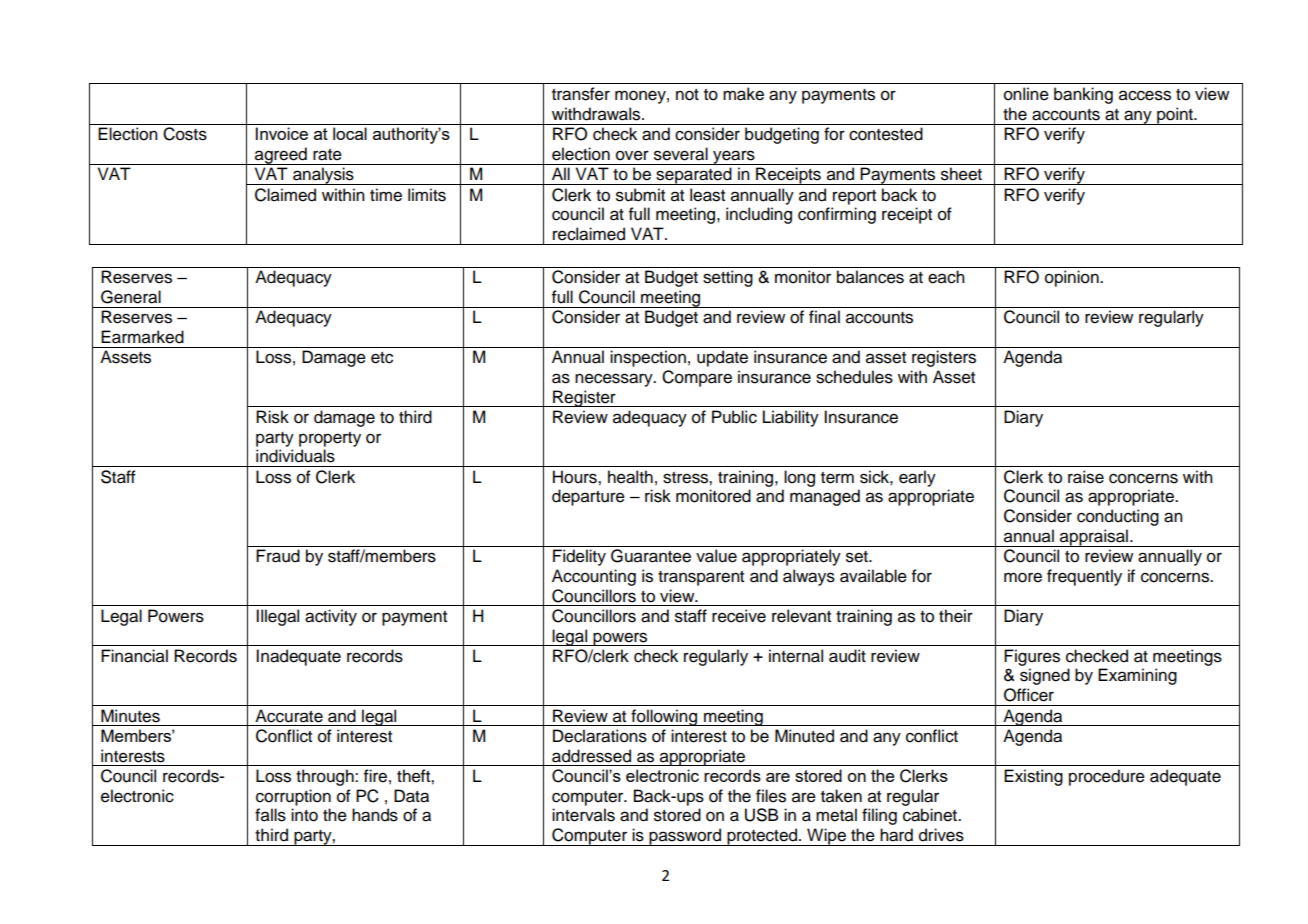 This screenshot has width=1308, height=924. I want to click on Earmarked, so click(142, 337).
